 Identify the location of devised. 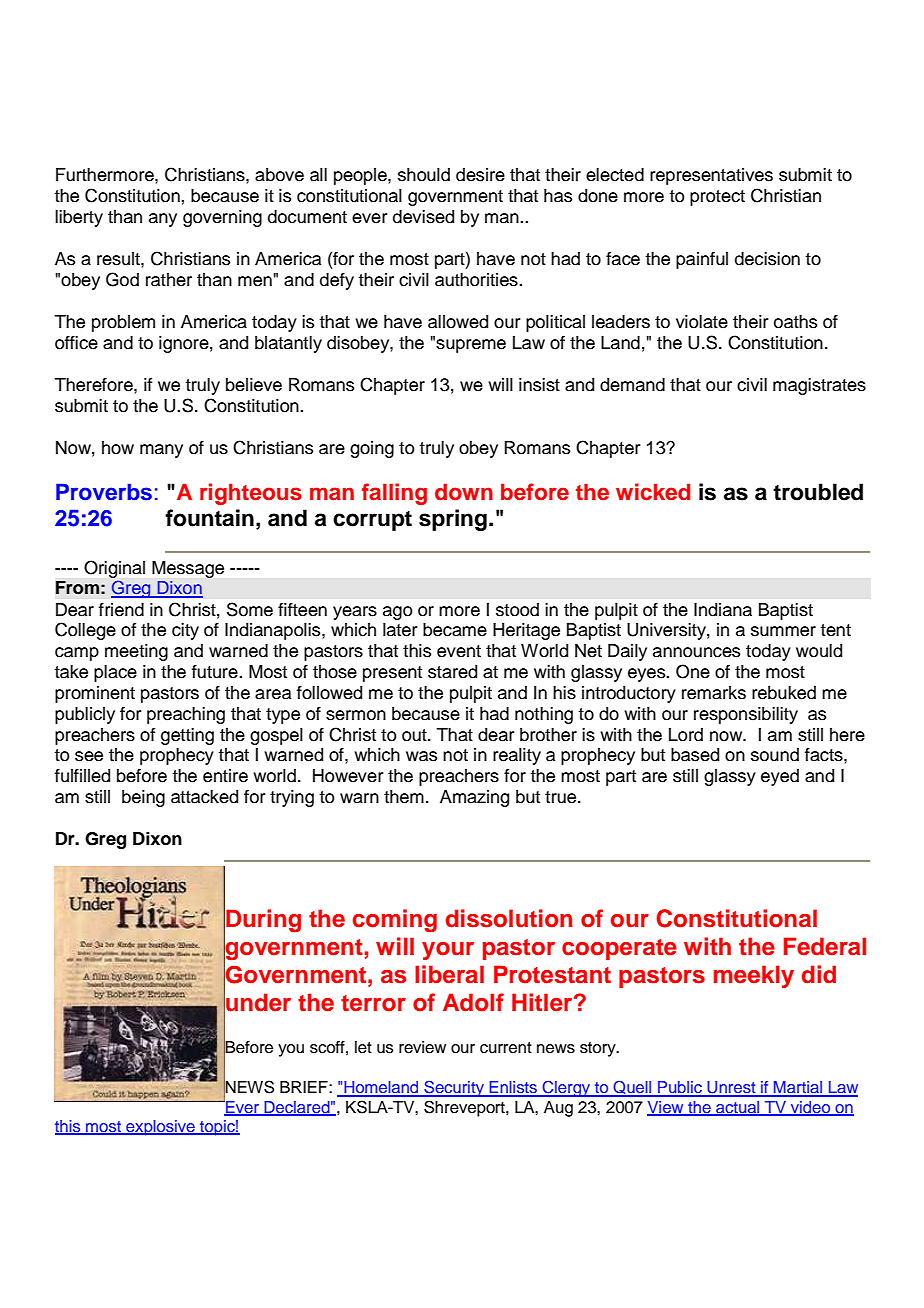
(423, 217).
